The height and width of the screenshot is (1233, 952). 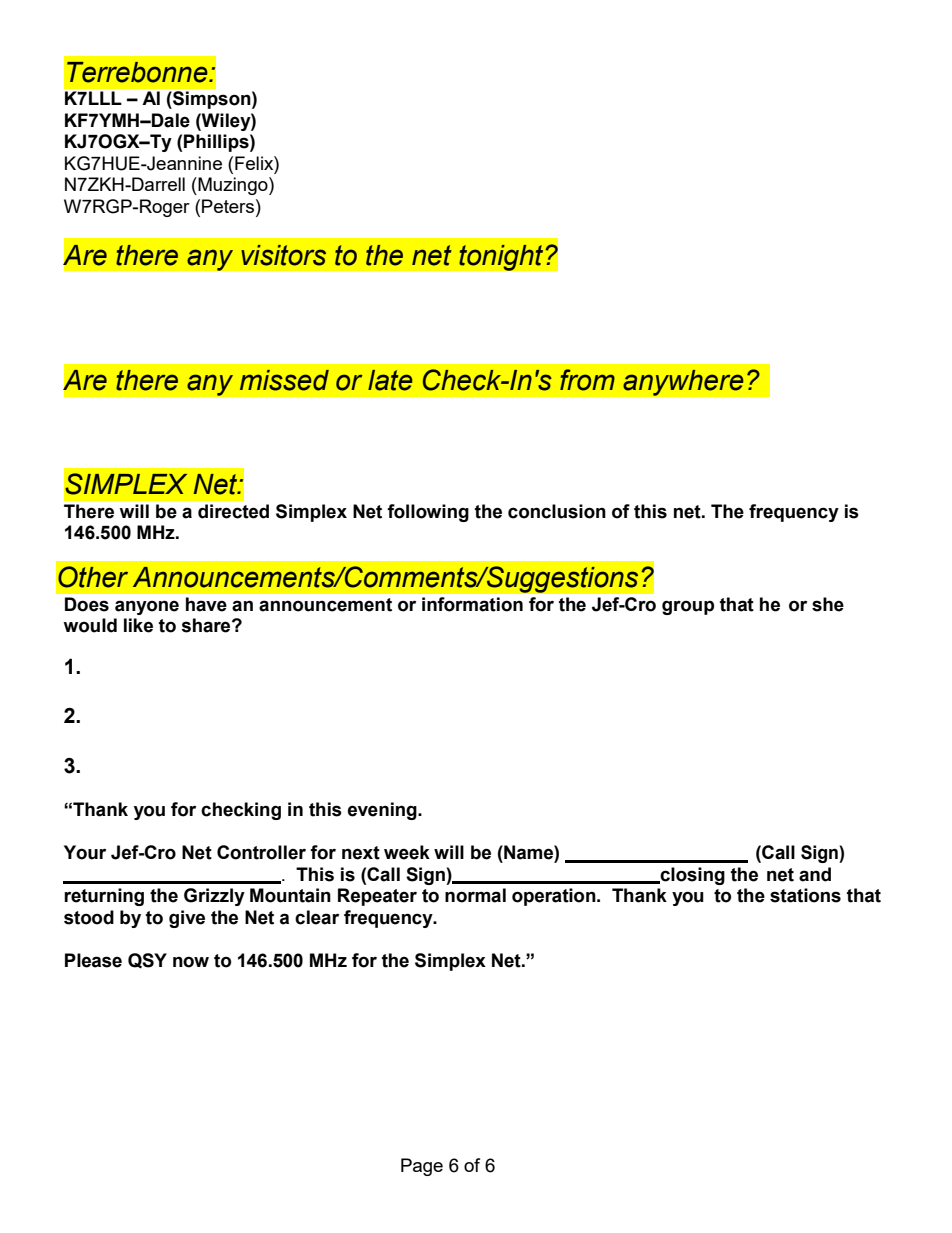 I want to click on group, so click(x=688, y=607).
